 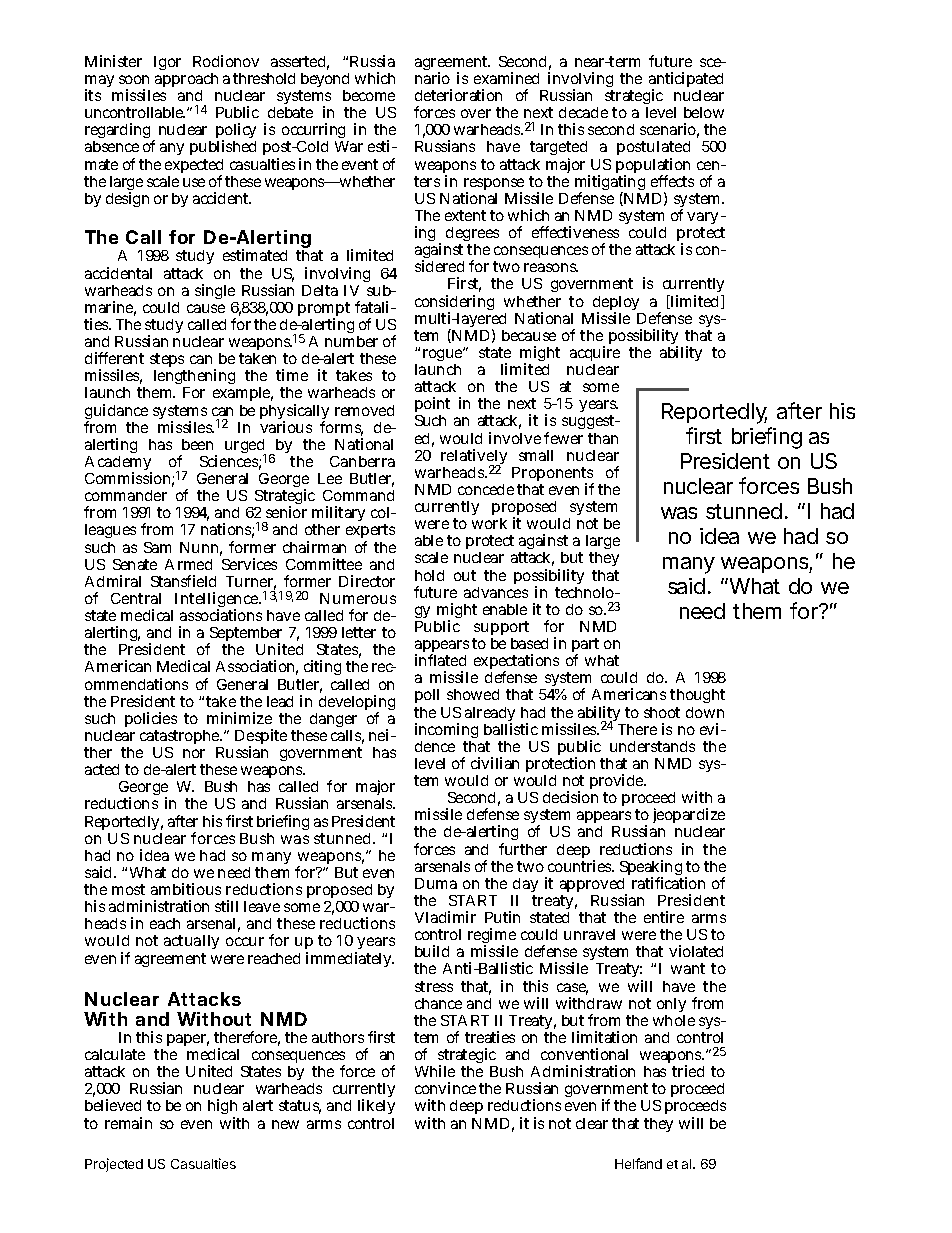 What do you see at coordinates (197, 444) in the screenshot?
I see `been` at bounding box center [197, 444].
